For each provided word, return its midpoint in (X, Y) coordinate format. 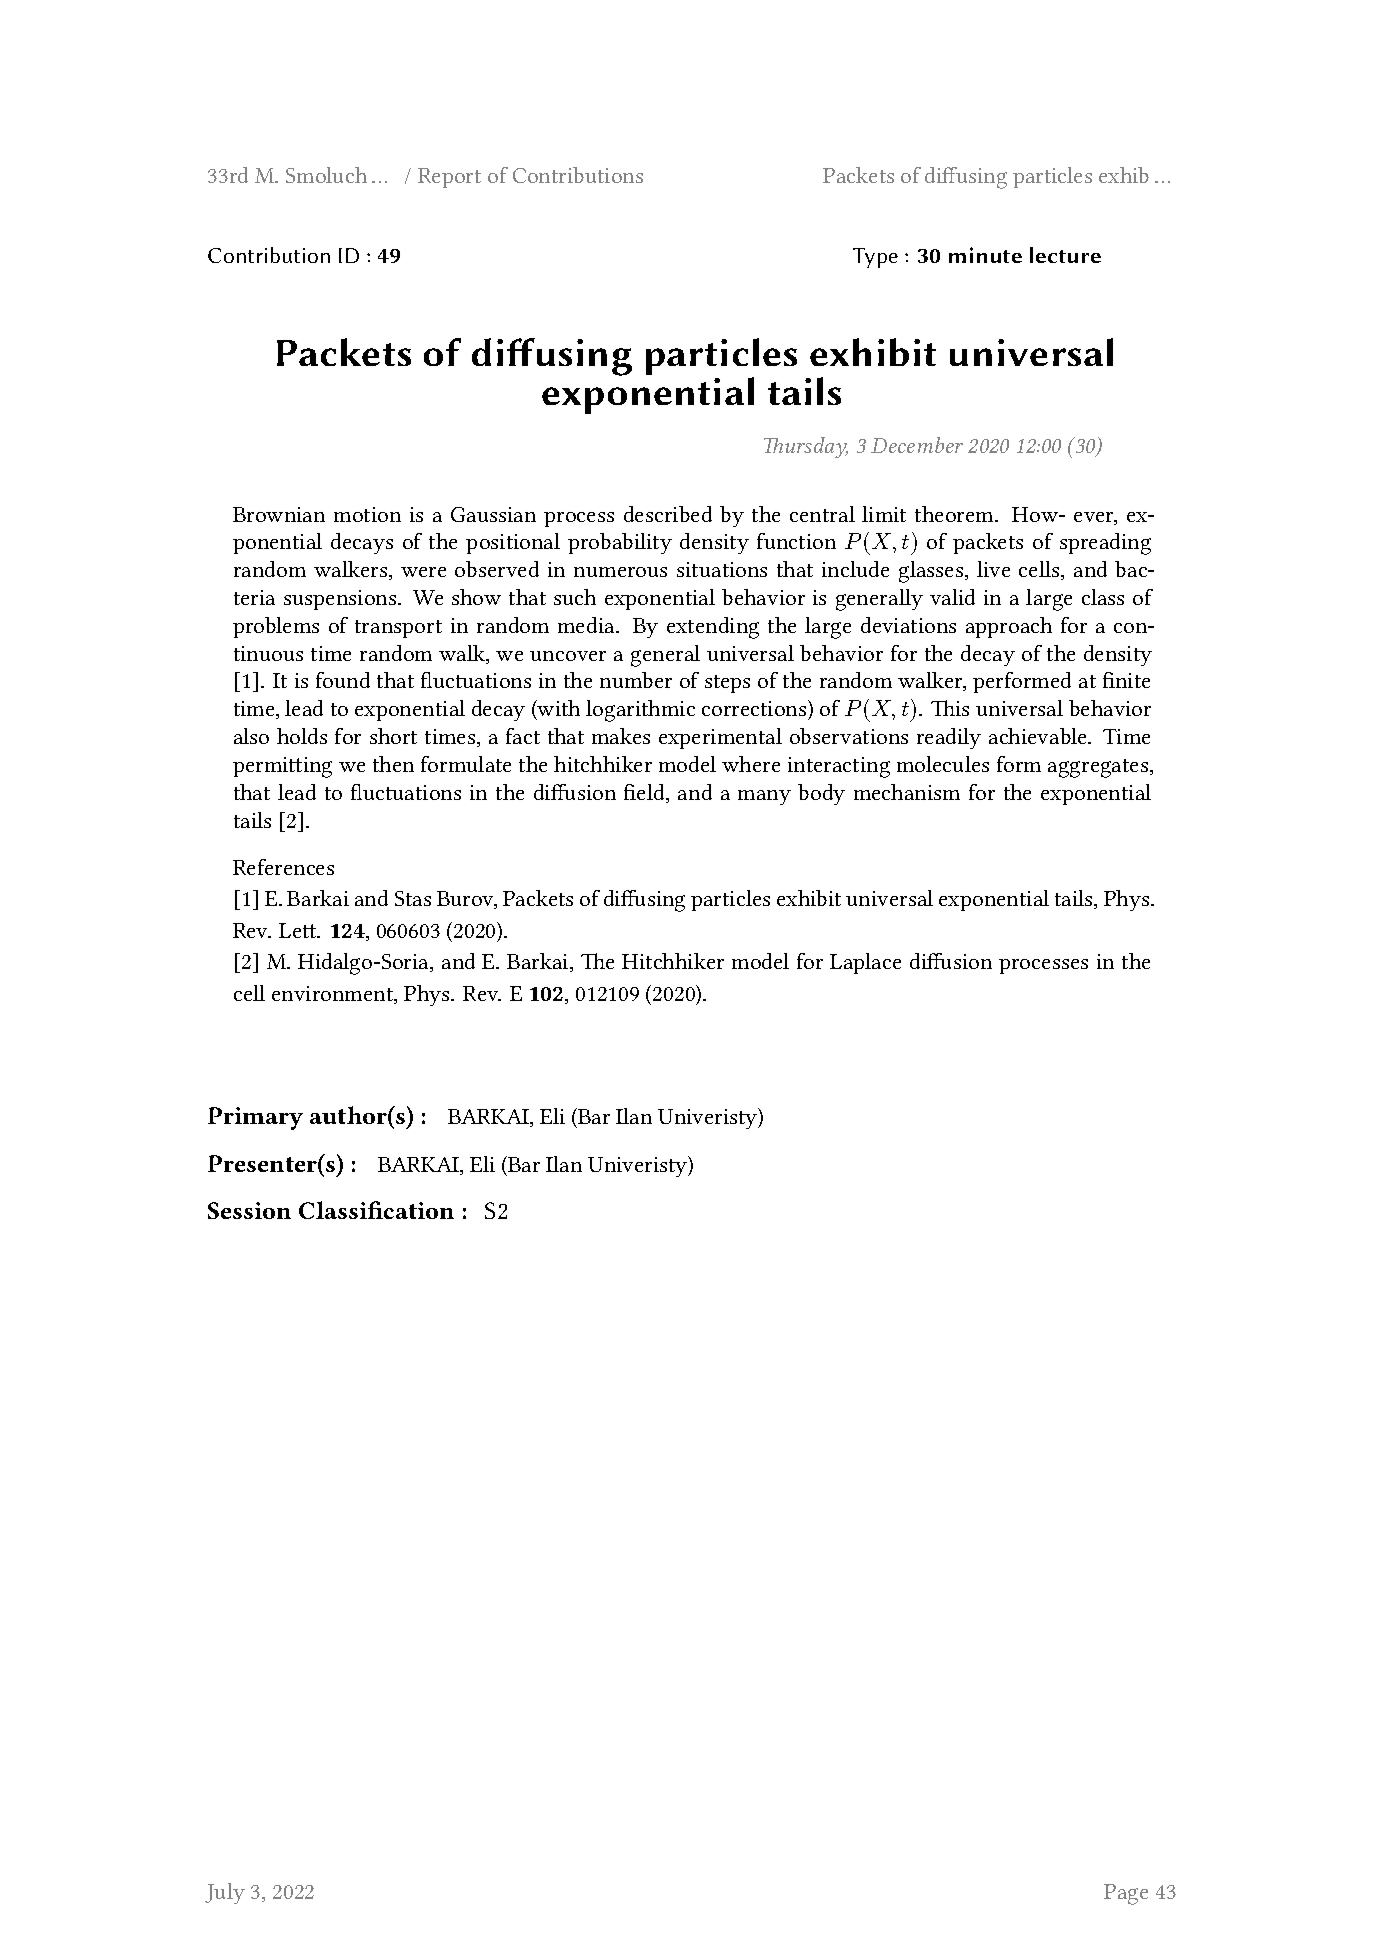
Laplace (865, 963)
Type (875, 258)
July (225, 1893)
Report (449, 178)
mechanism (907, 792)
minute (985, 255)
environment (334, 995)
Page (1126, 1894)
